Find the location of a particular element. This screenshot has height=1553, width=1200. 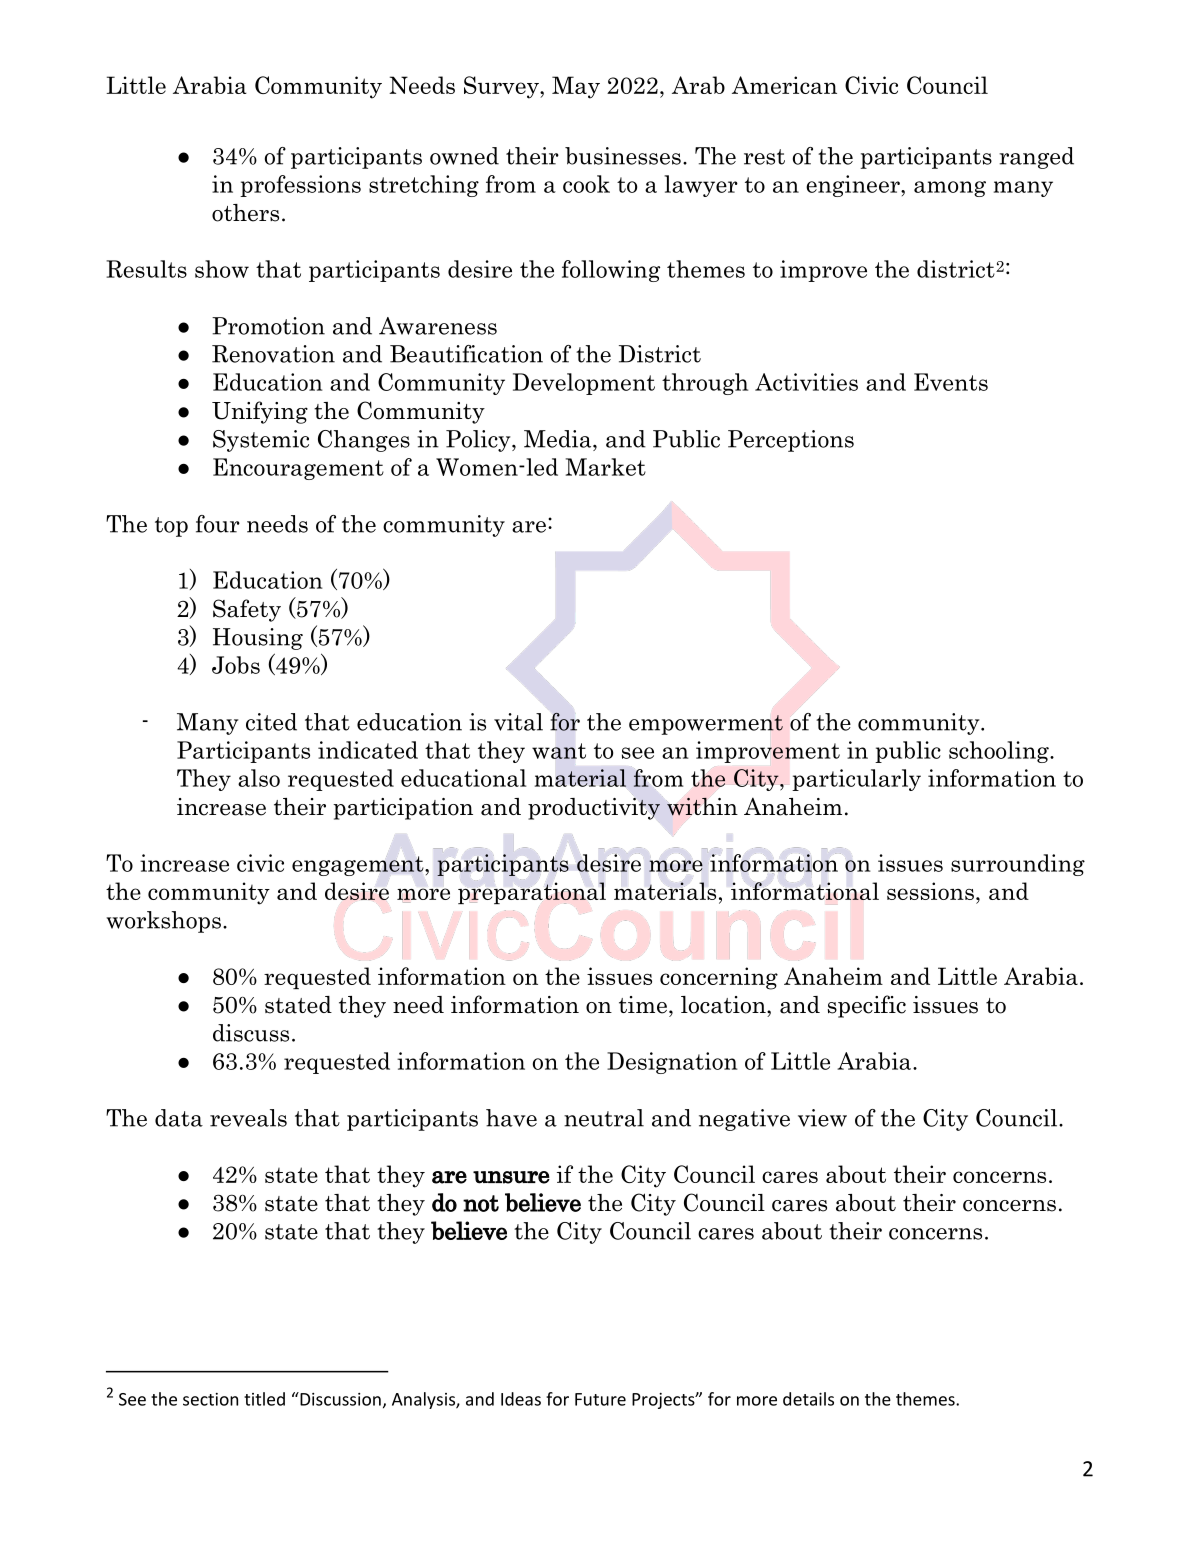

schooling is located at coordinates (1000, 752).
